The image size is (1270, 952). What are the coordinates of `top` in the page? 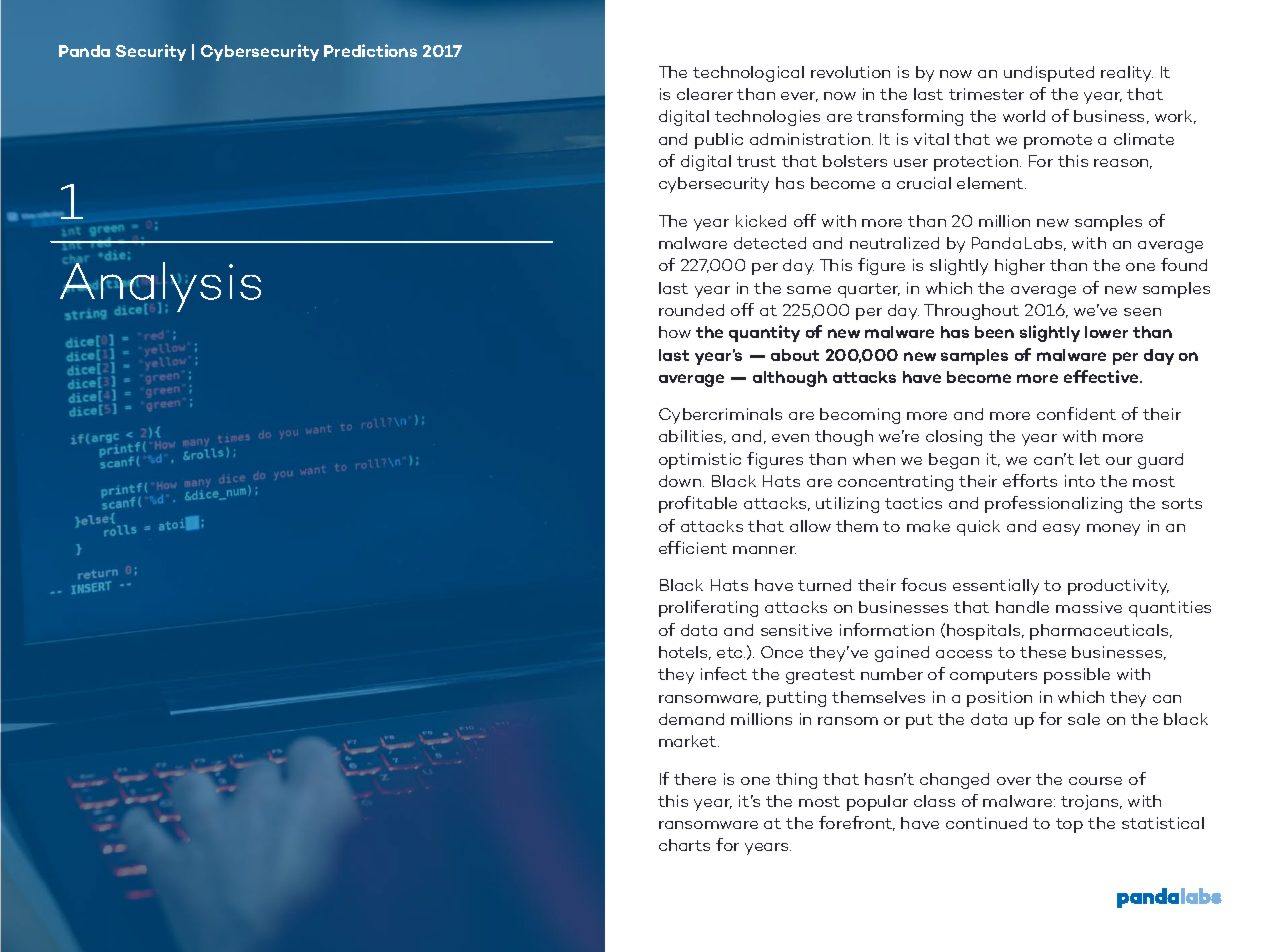 It's located at (1069, 825).
